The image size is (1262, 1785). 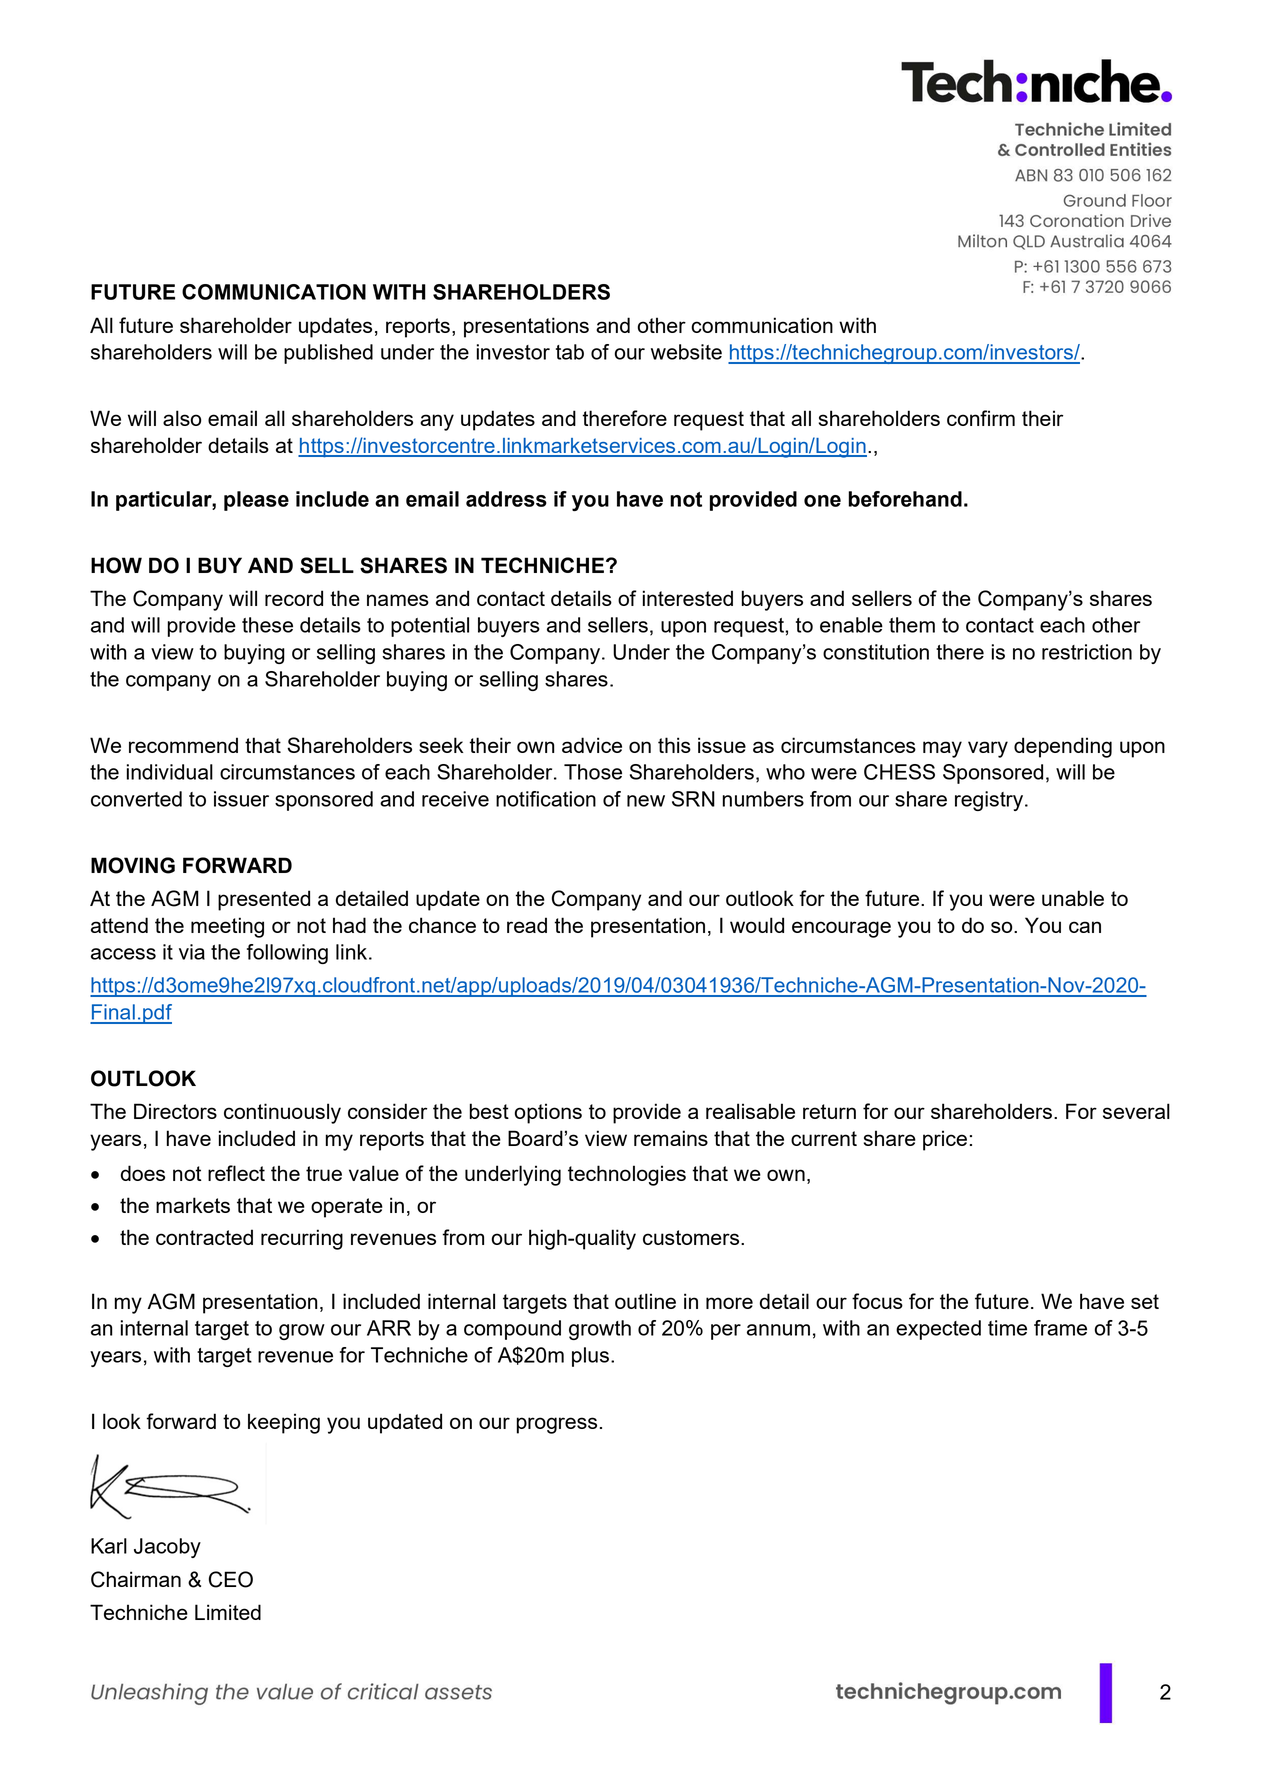 I want to click on also, so click(x=182, y=418).
